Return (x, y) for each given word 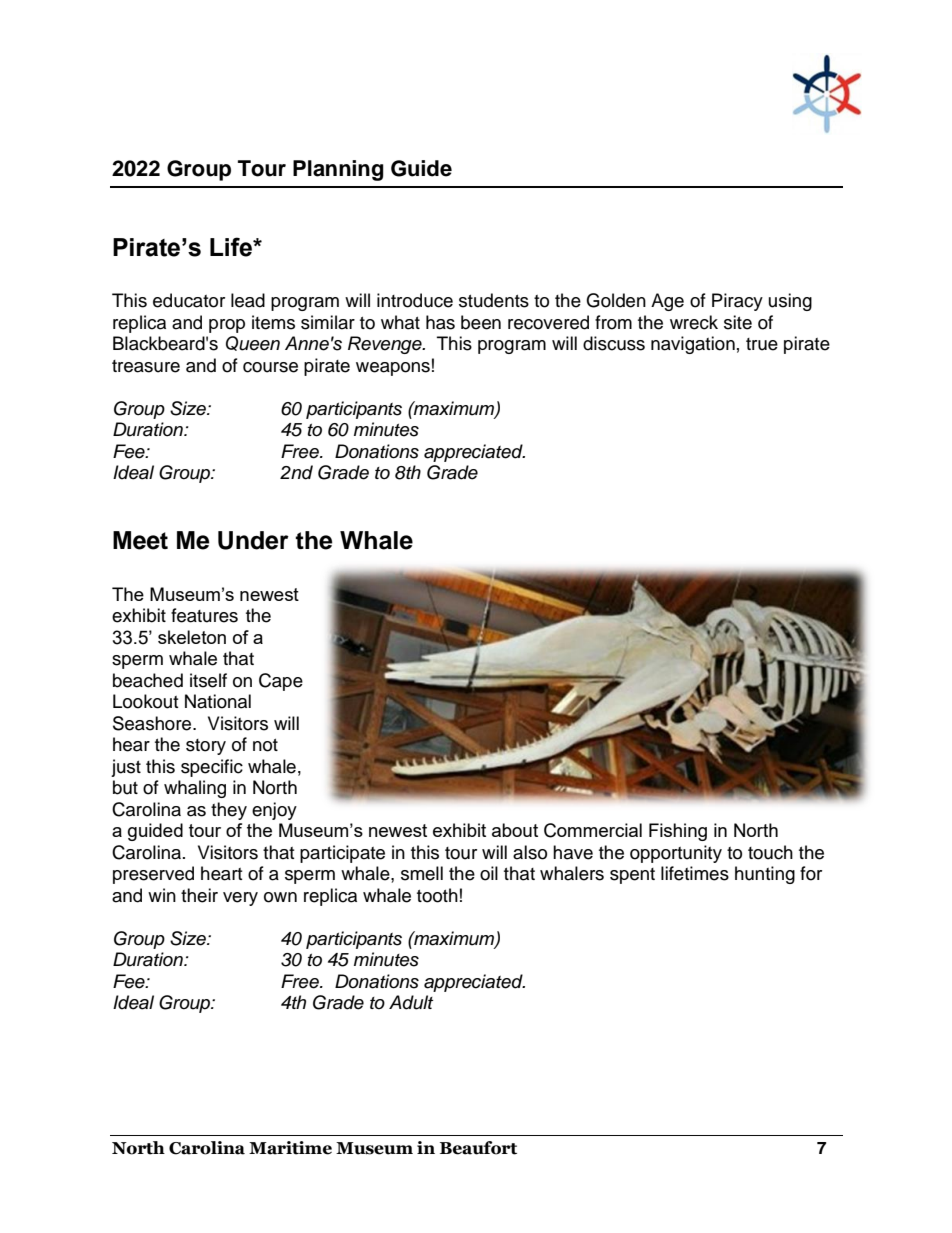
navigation (693, 345)
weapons (393, 369)
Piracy (737, 302)
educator (189, 300)
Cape (281, 682)
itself (208, 680)
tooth (437, 895)
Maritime (290, 1148)
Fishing (678, 832)
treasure (146, 366)
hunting (765, 875)
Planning (338, 170)
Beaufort (478, 1148)
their (199, 895)
